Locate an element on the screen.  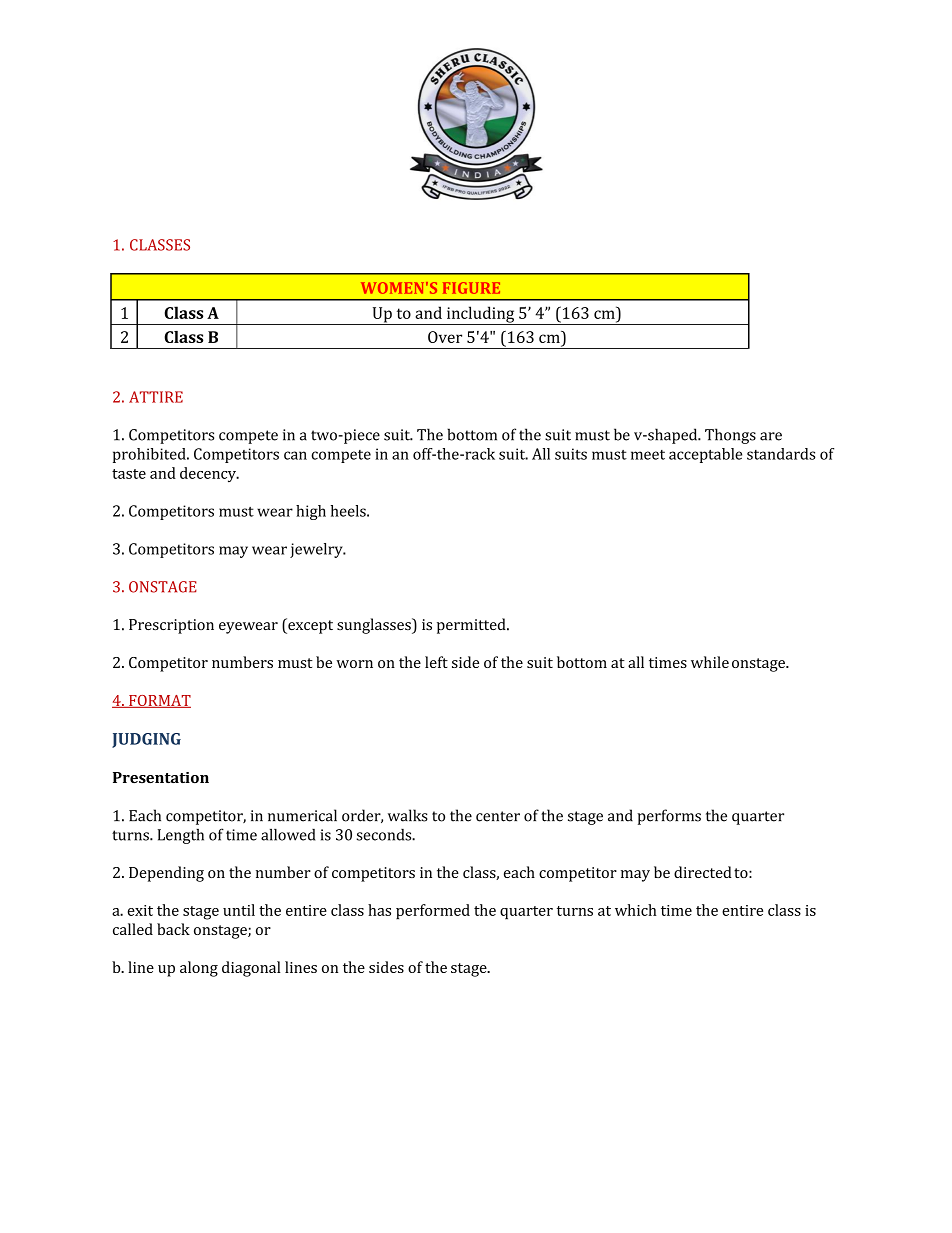
decency is located at coordinates (209, 475).
